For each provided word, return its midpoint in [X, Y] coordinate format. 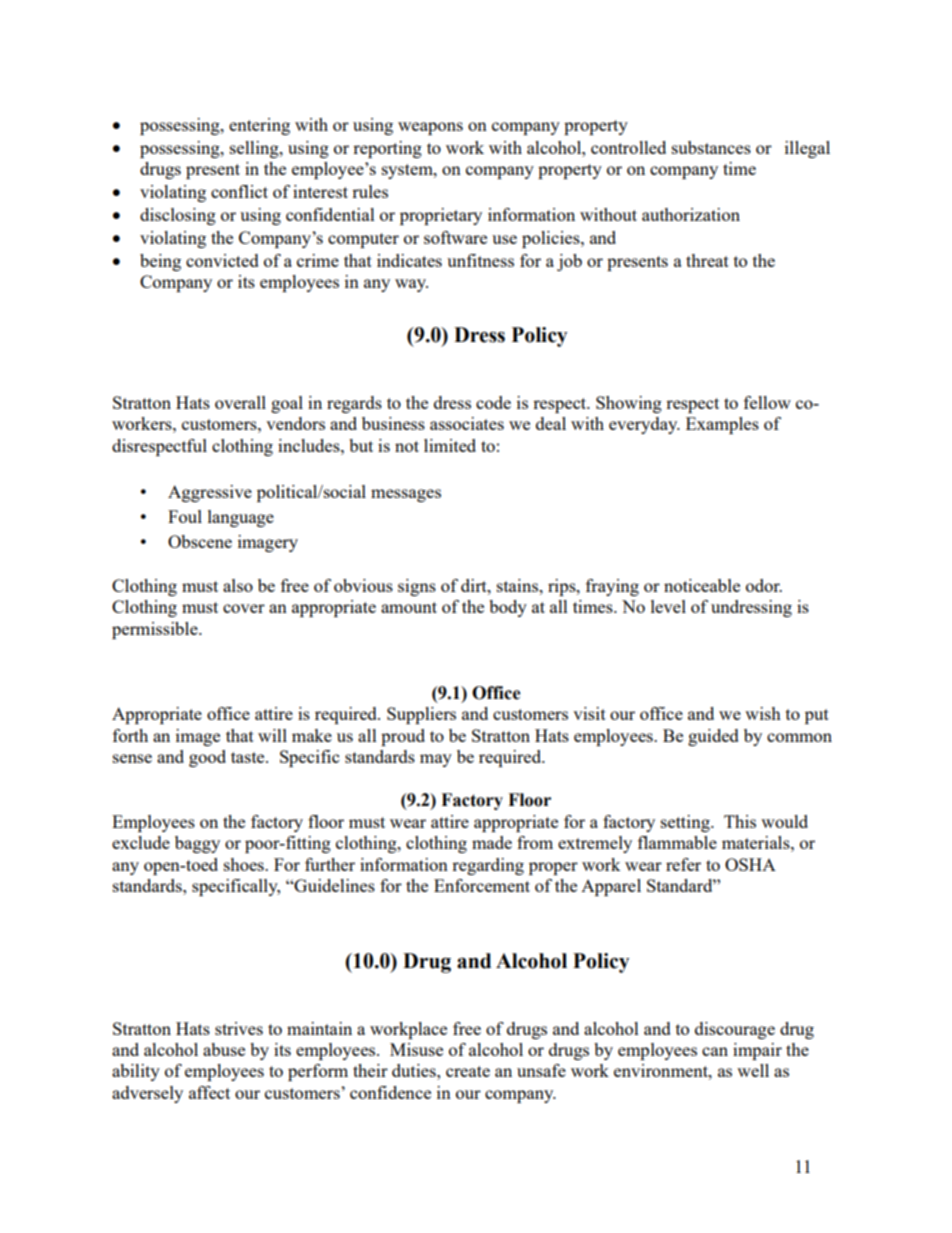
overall [240, 402]
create [468, 1071]
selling [255, 149]
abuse [224, 1049]
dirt [475, 585]
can [715, 1051]
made [492, 842]
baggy [197, 844]
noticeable [702, 585]
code [493, 402]
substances [711, 147]
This [740, 821]
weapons [430, 128]
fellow [767, 402]
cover [244, 608]
